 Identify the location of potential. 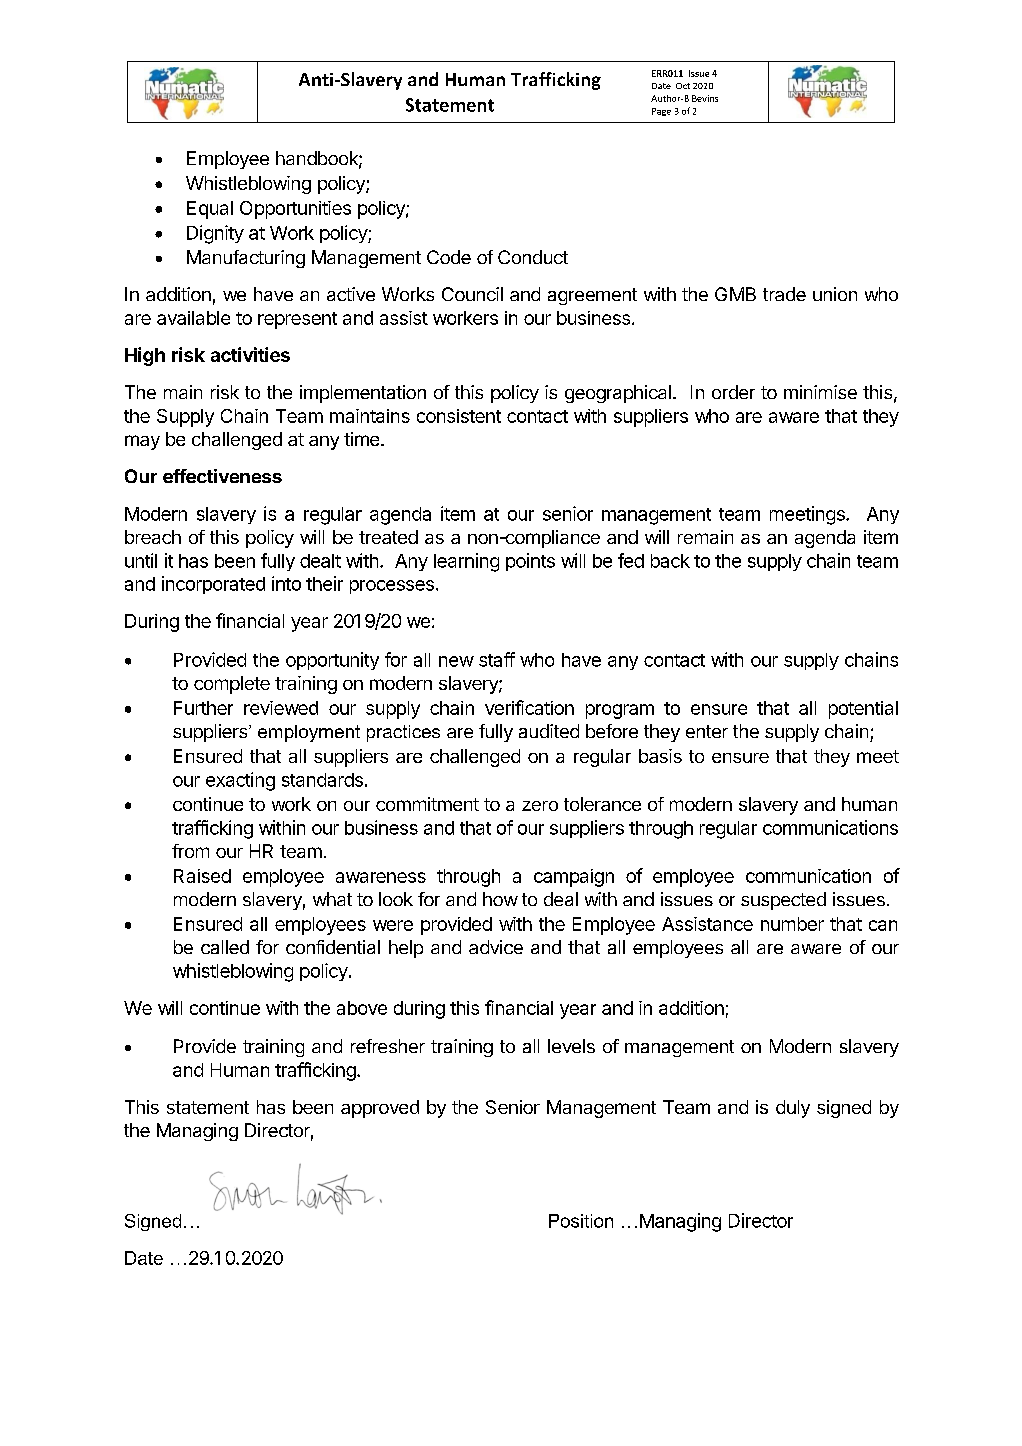
(863, 710).
